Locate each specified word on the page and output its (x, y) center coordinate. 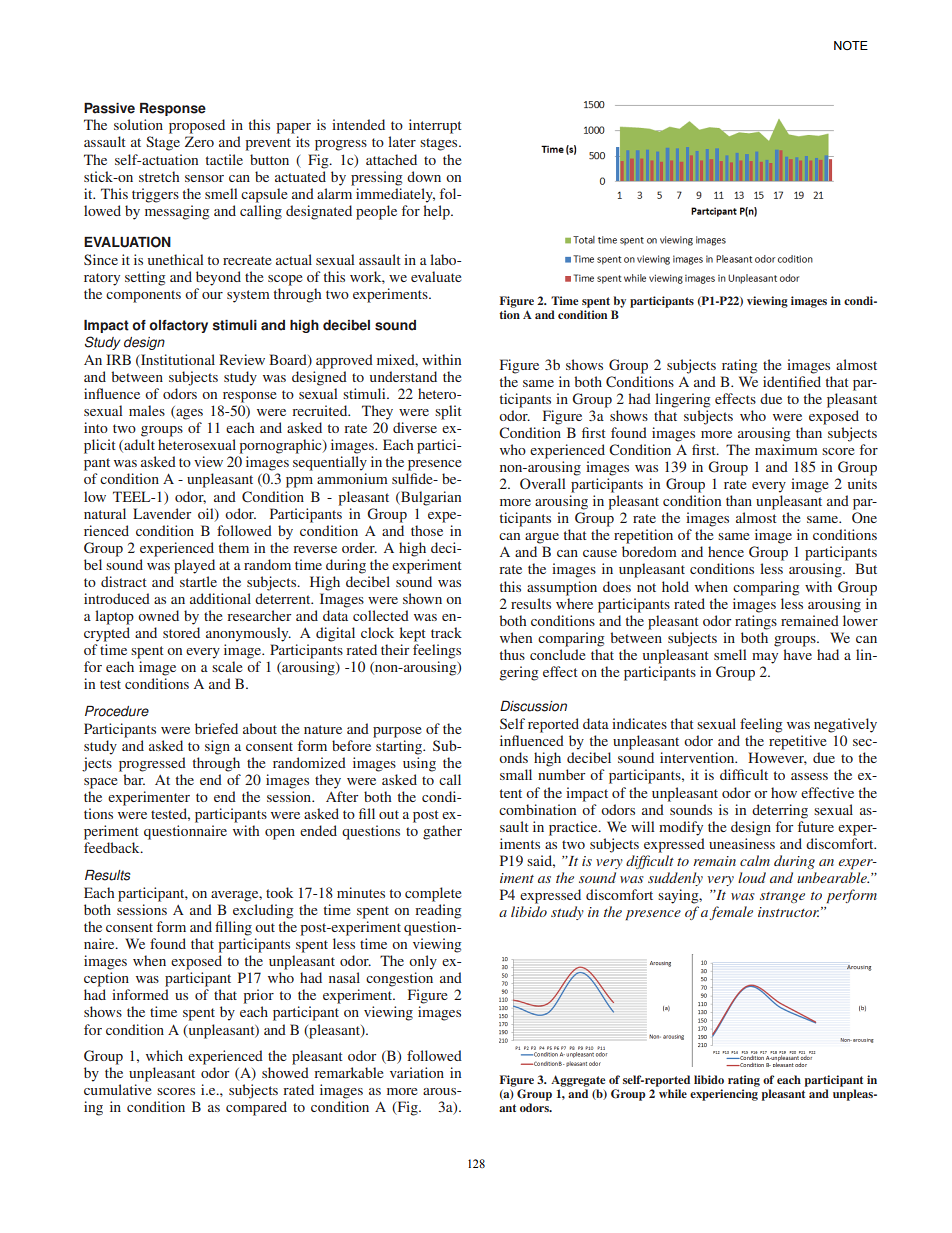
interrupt (435, 126)
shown (422, 598)
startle (198, 581)
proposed (197, 126)
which (164, 1055)
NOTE (851, 45)
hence (726, 551)
